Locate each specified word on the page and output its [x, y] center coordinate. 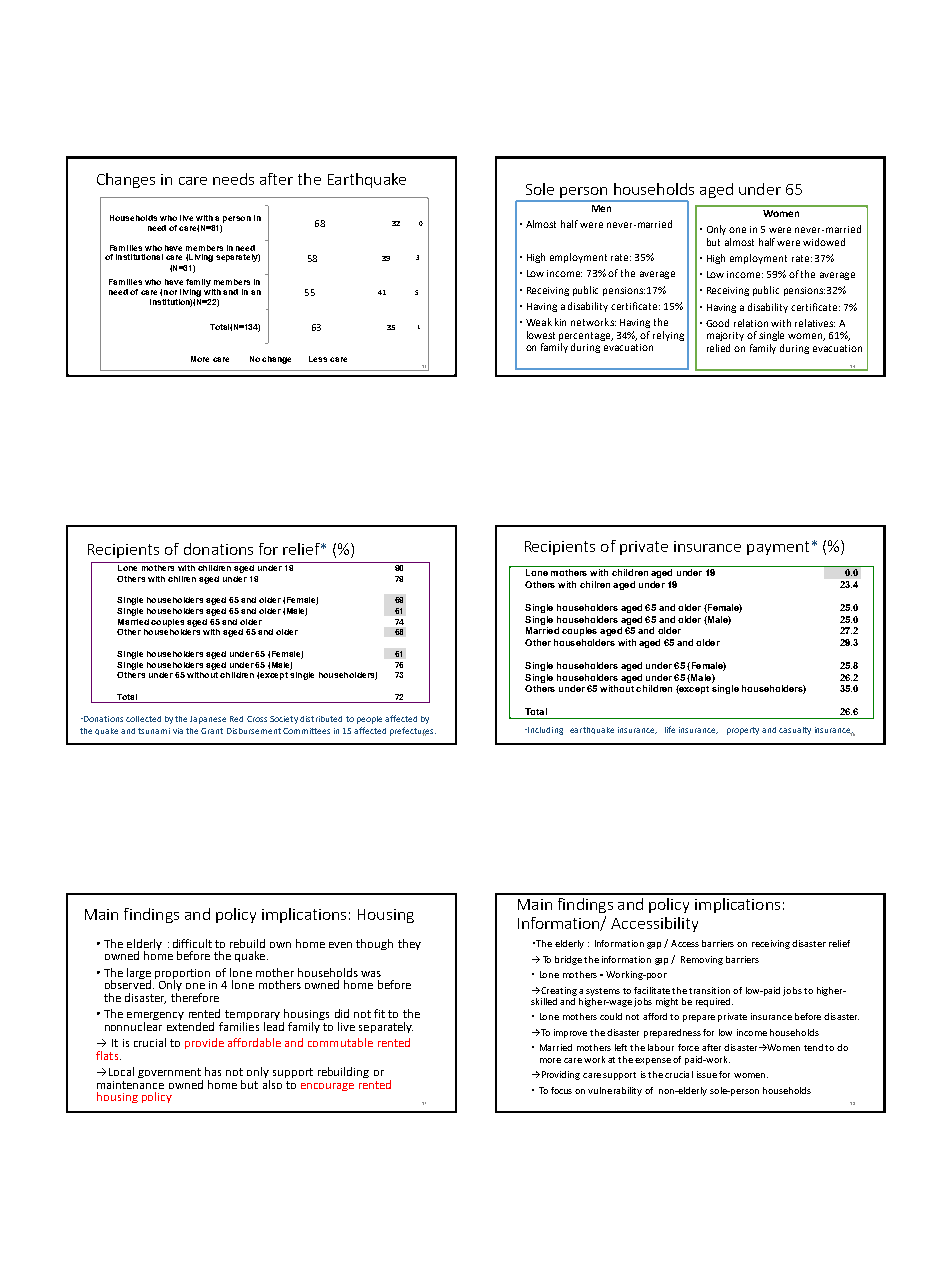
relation [751, 323]
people [369, 720]
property [743, 731]
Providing [559, 1075]
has [213, 1071]
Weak [539, 322]
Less [318, 359]
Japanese [208, 720]
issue [707, 1074]
